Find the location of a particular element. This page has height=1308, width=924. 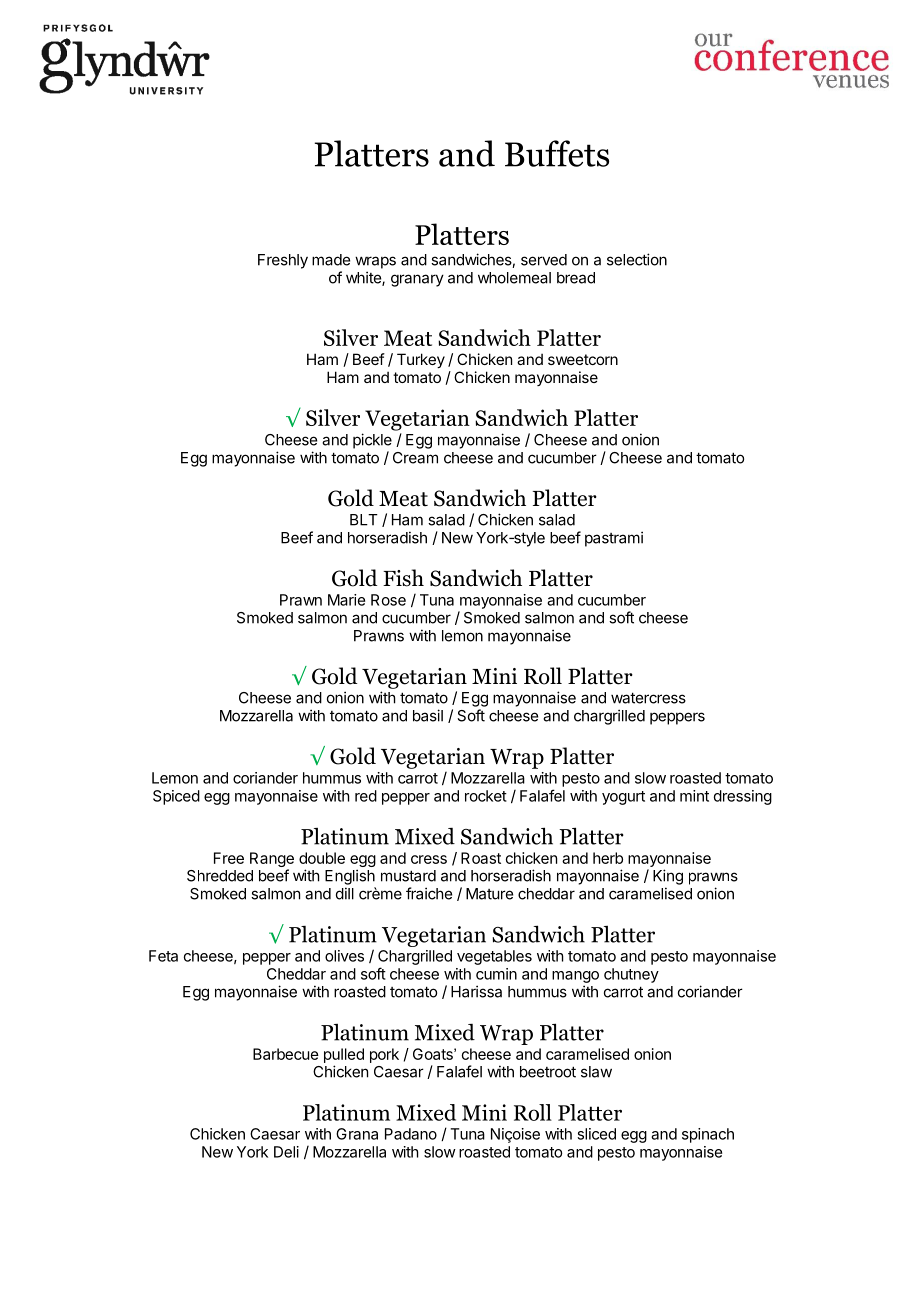

basil is located at coordinates (428, 715).
